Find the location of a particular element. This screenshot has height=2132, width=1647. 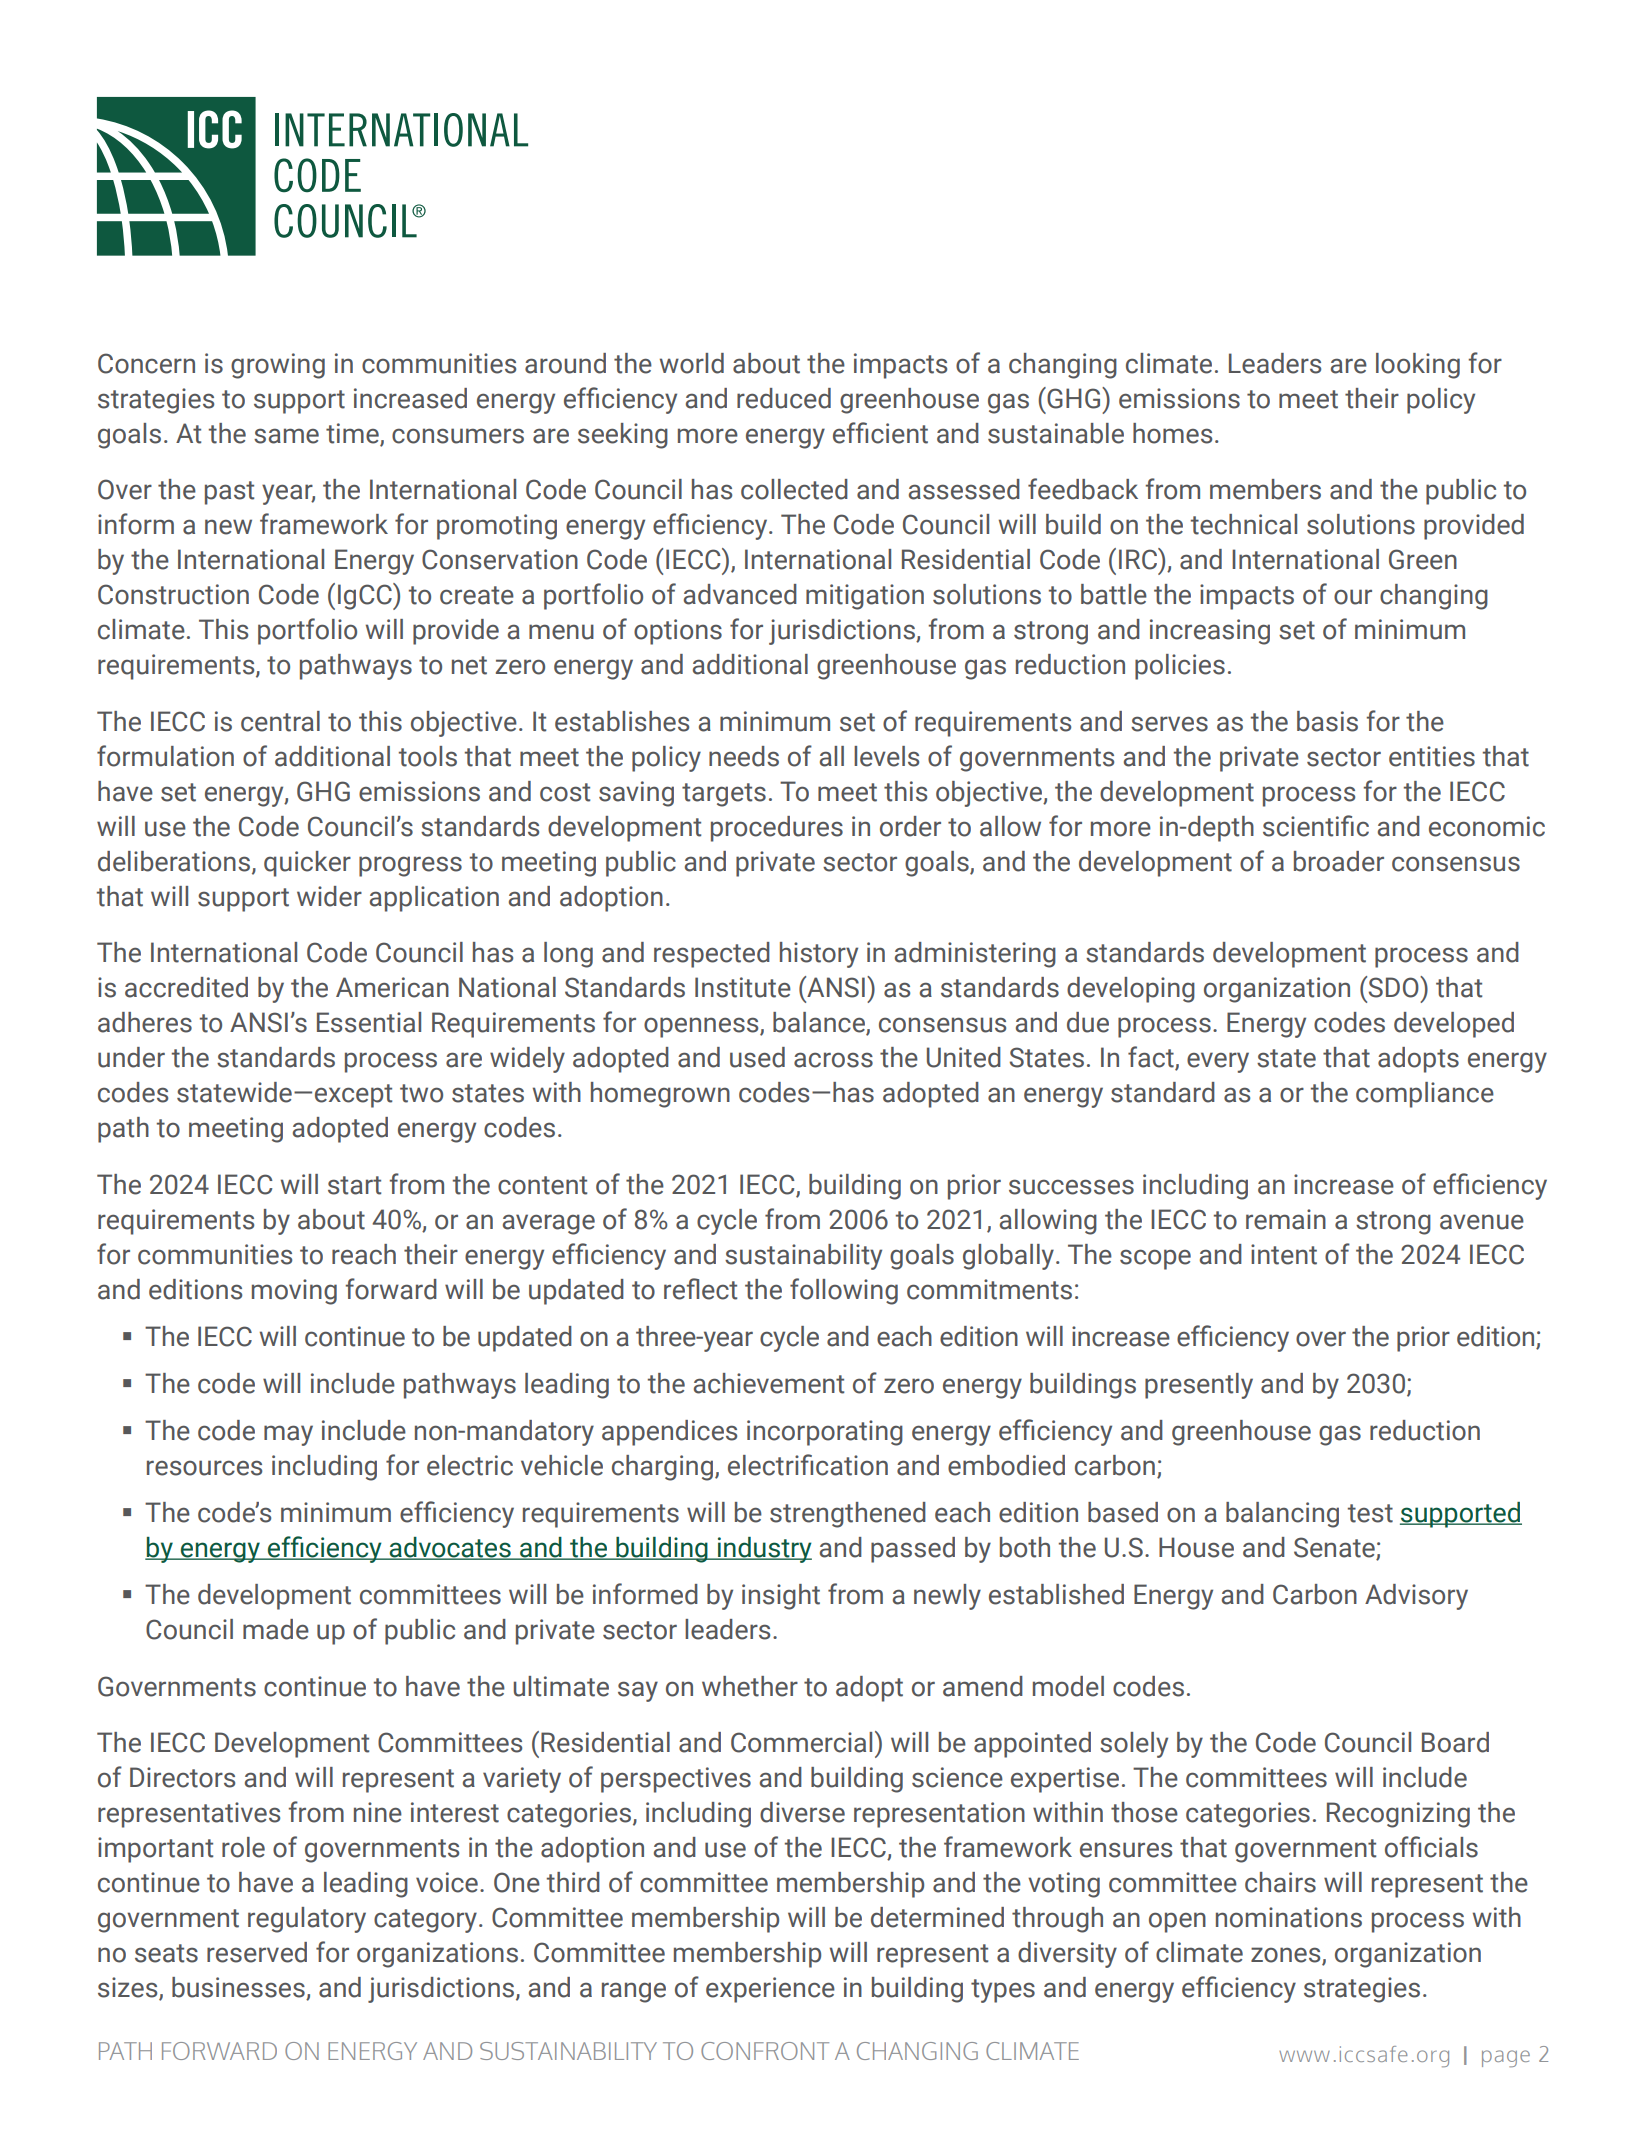

reduced is located at coordinates (784, 398).
